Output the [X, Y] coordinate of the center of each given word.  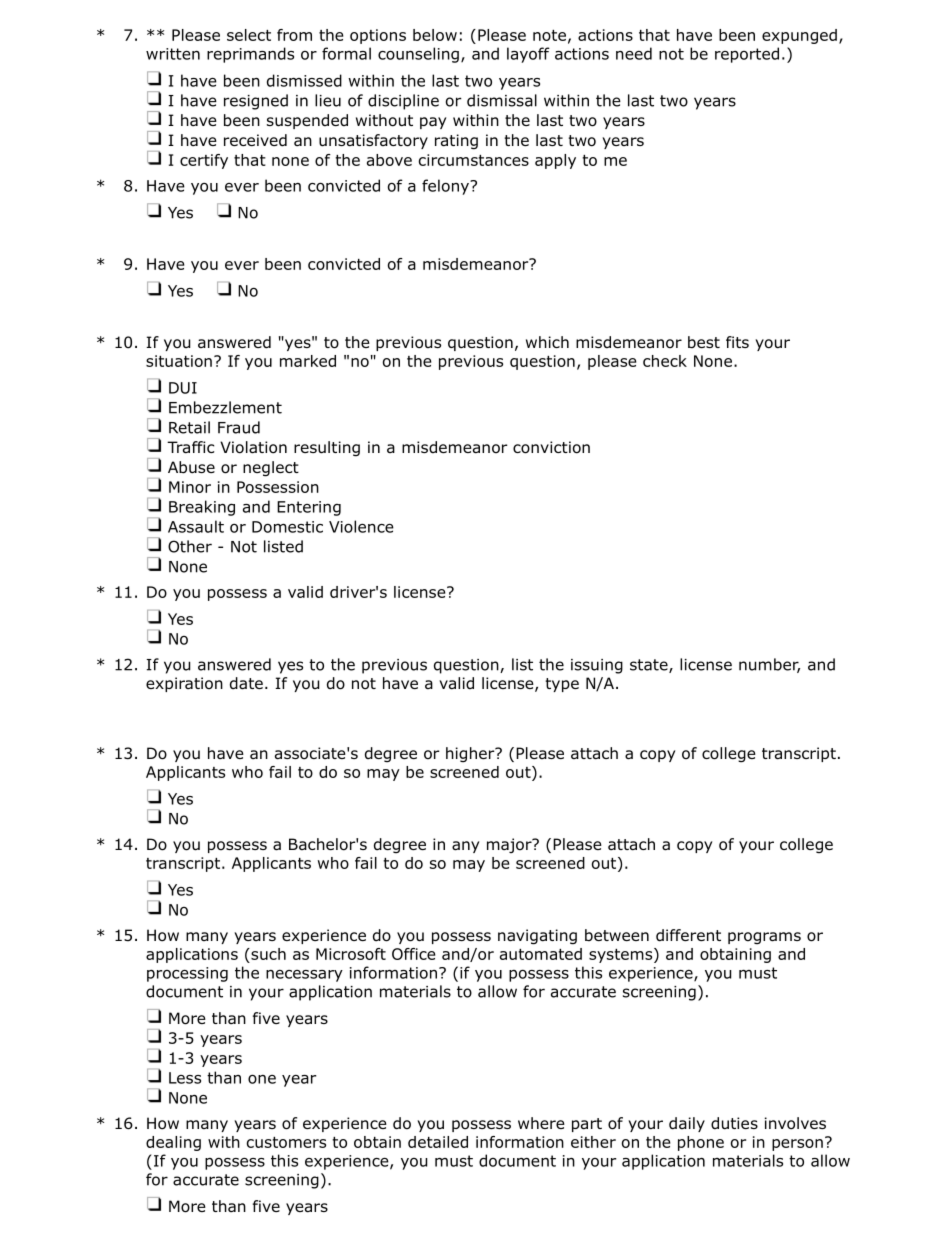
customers [286, 1142]
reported [747, 55]
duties [734, 1123]
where [541, 1123]
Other [190, 546]
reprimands [250, 55]
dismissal [502, 100]
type [562, 685]
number [769, 665]
